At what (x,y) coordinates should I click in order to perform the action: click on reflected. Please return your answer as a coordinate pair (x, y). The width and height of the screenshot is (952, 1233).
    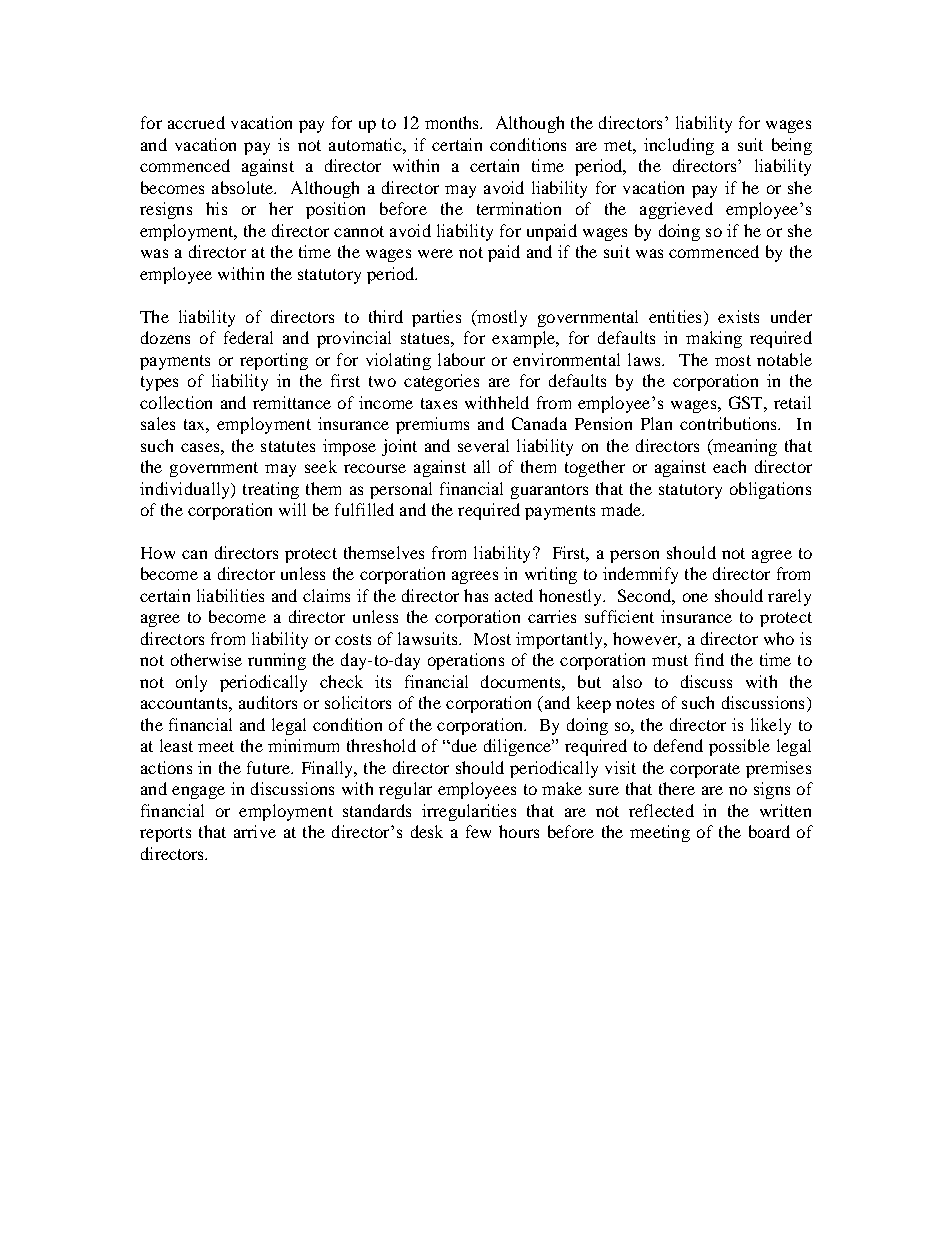
    Looking at the image, I should click on (661, 810).
